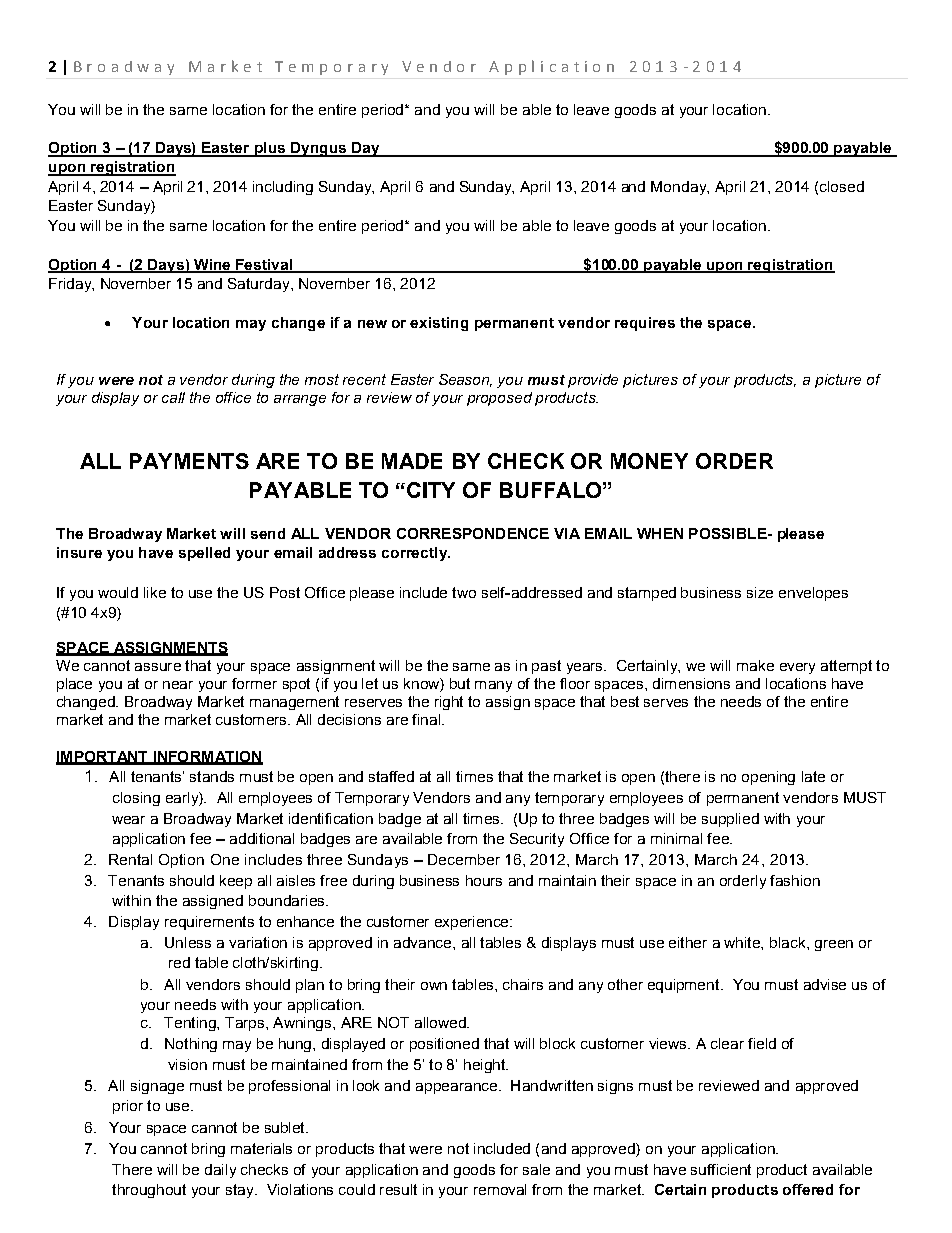 The width and height of the screenshot is (952, 1233). I want to click on throughout, so click(149, 1191).
